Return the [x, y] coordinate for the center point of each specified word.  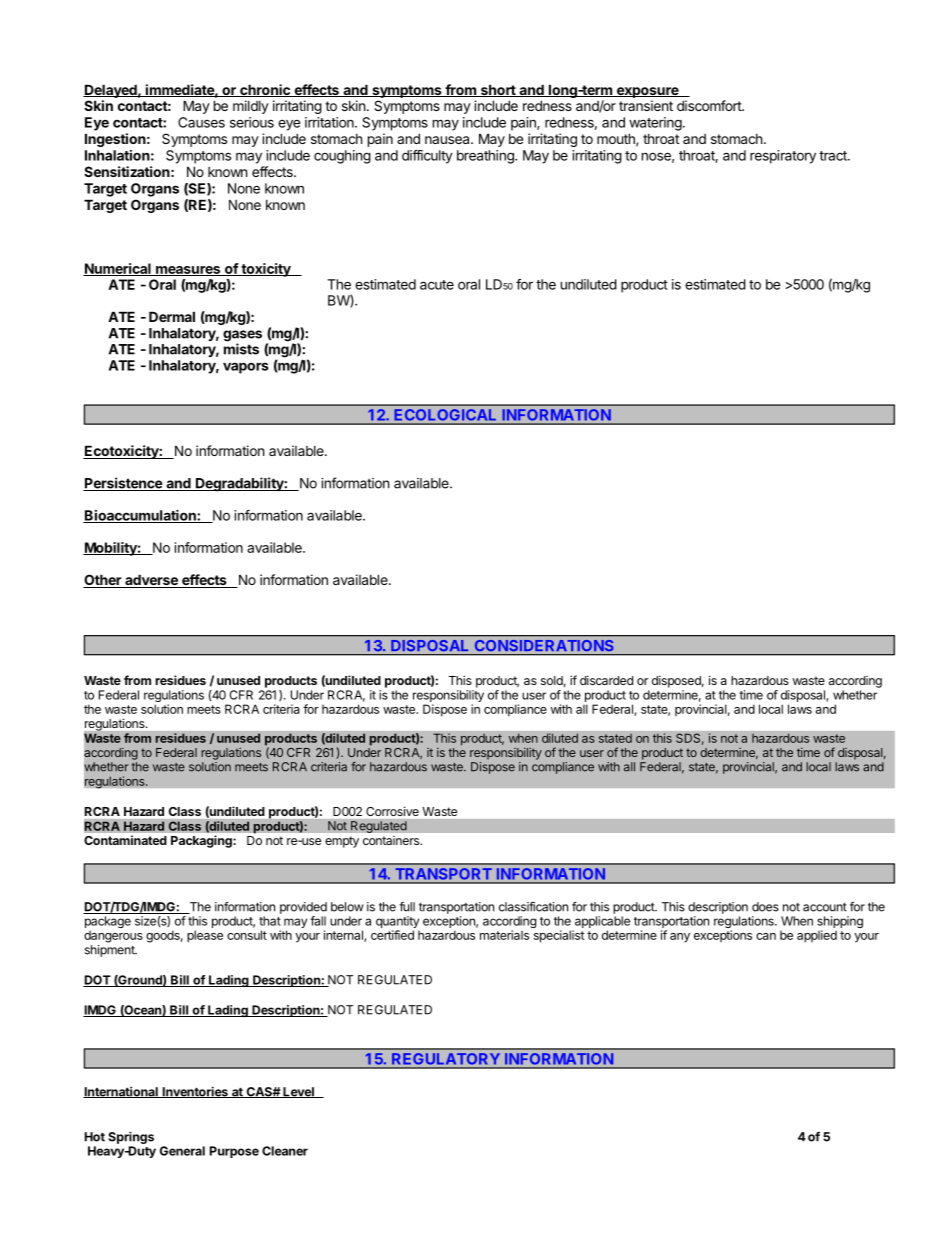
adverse [151, 581]
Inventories [195, 1092]
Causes [201, 122]
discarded [606, 680]
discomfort [710, 105]
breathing [486, 157]
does [765, 907]
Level [298, 1092]
